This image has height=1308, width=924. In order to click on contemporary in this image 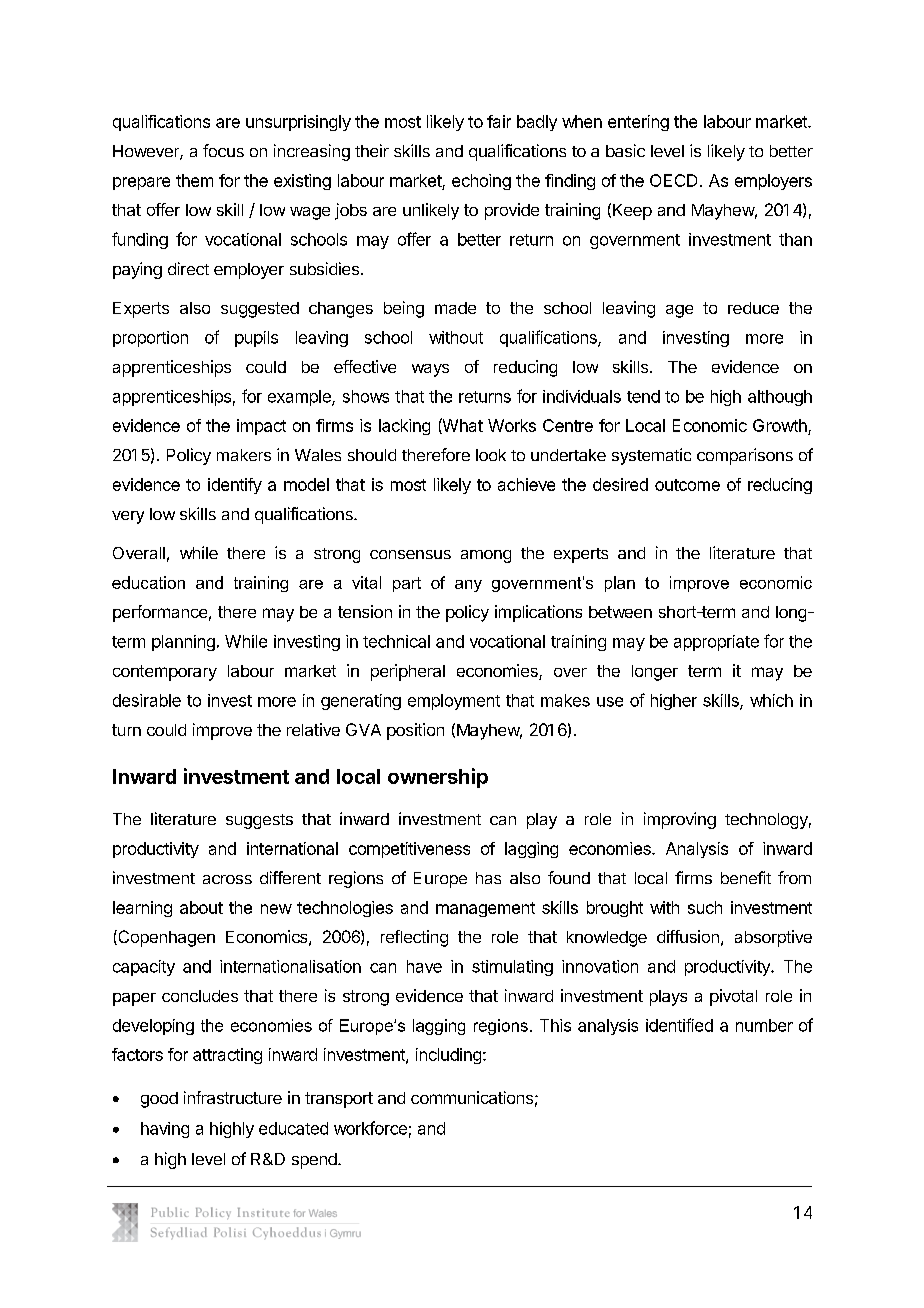, I will do `click(165, 673)`.
